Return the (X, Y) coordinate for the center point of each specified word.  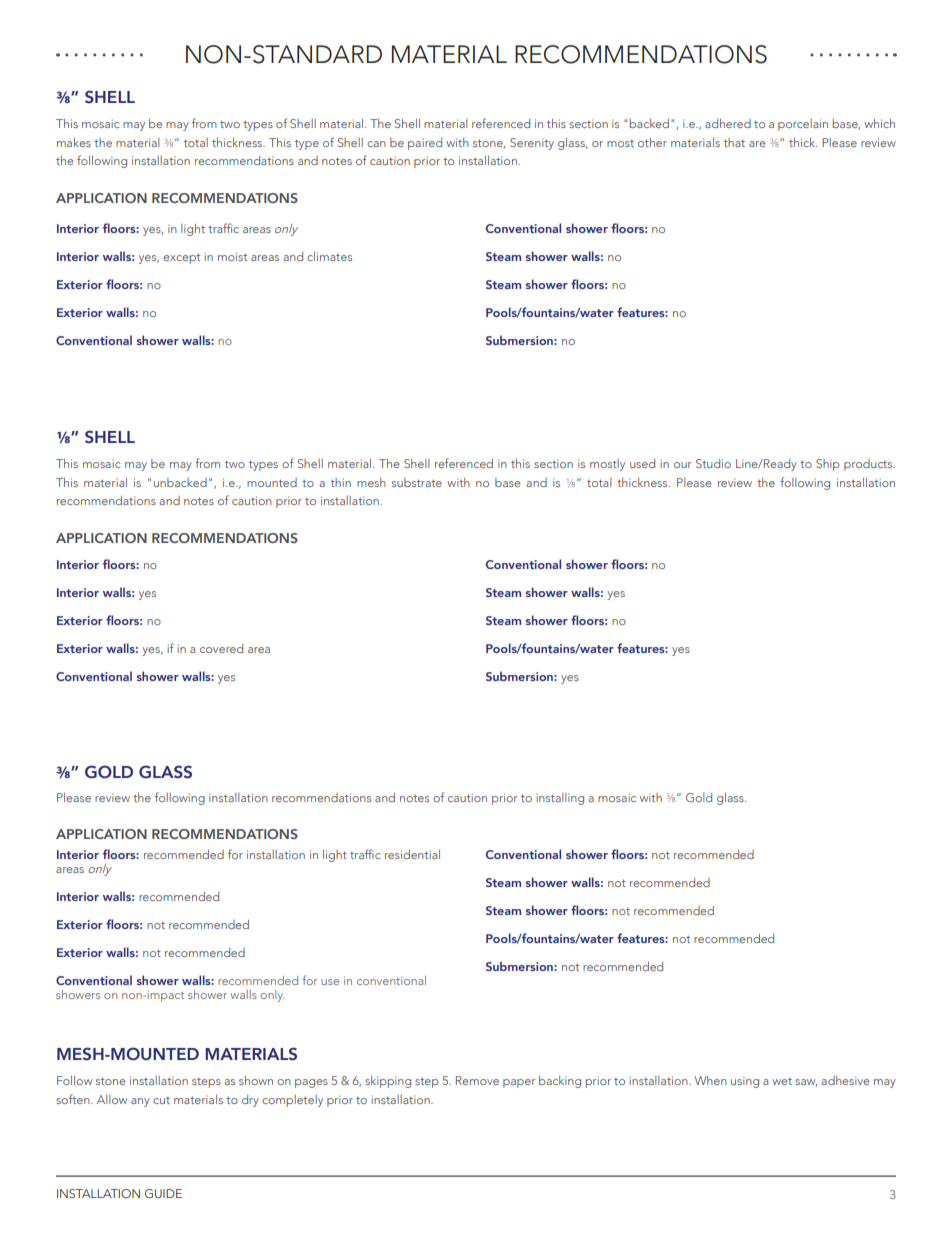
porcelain (803, 125)
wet (782, 1081)
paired (425, 144)
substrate (417, 482)
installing (560, 799)
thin (341, 482)
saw (806, 1083)
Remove (477, 1080)
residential (412, 854)
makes (74, 142)
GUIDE (163, 1193)
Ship (828, 465)
